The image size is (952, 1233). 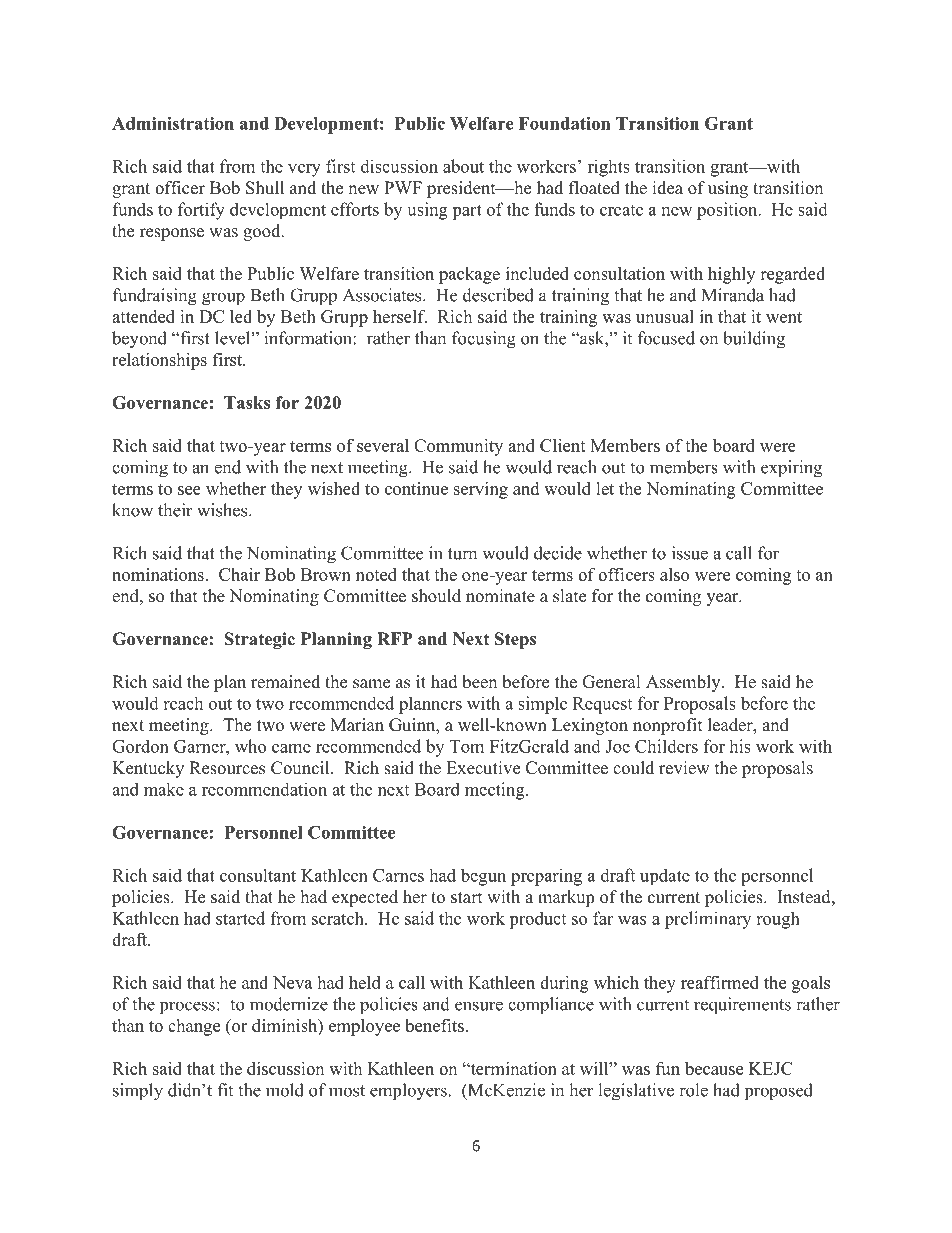 I want to click on Executive, so click(x=483, y=768).
